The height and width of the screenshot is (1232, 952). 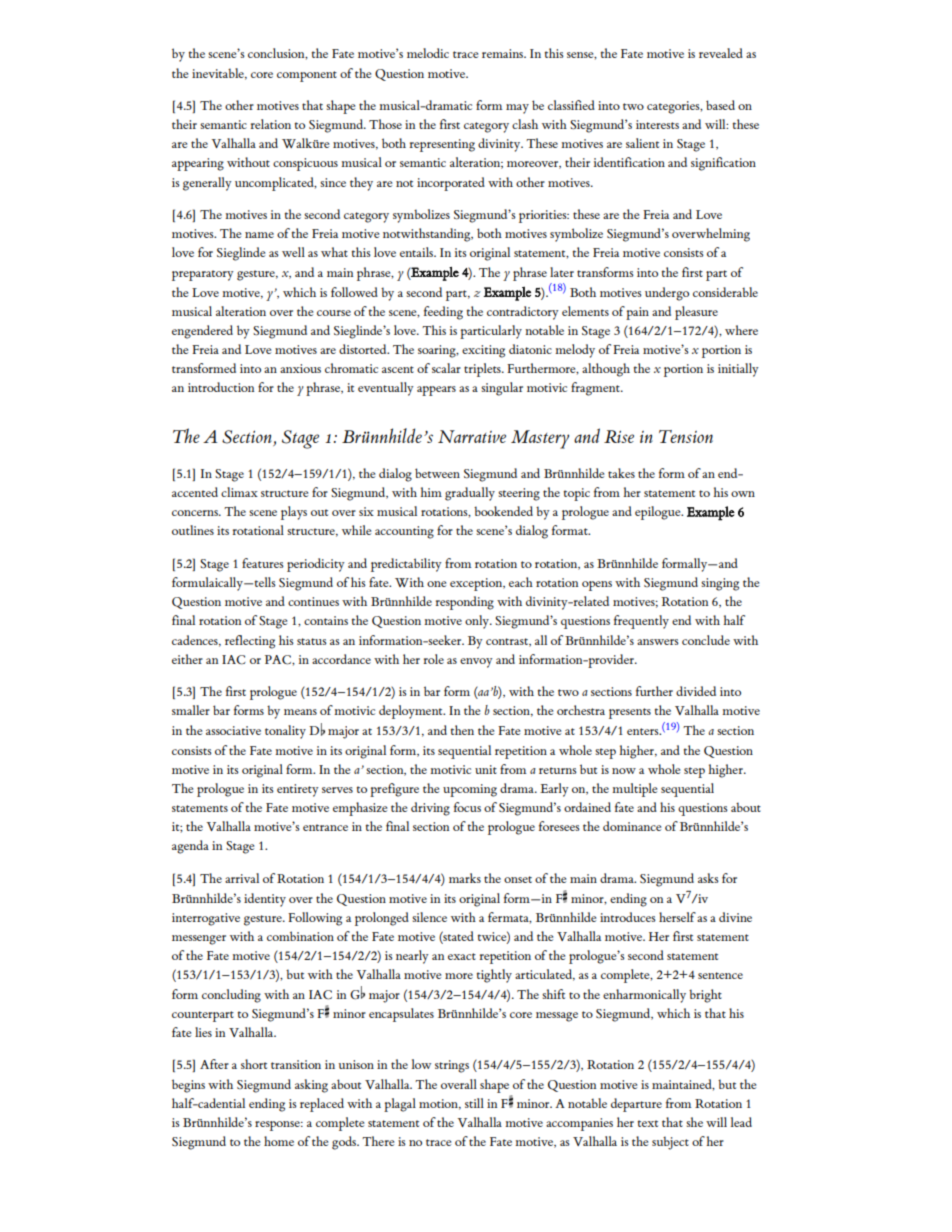 I want to click on features, so click(x=263, y=563).
